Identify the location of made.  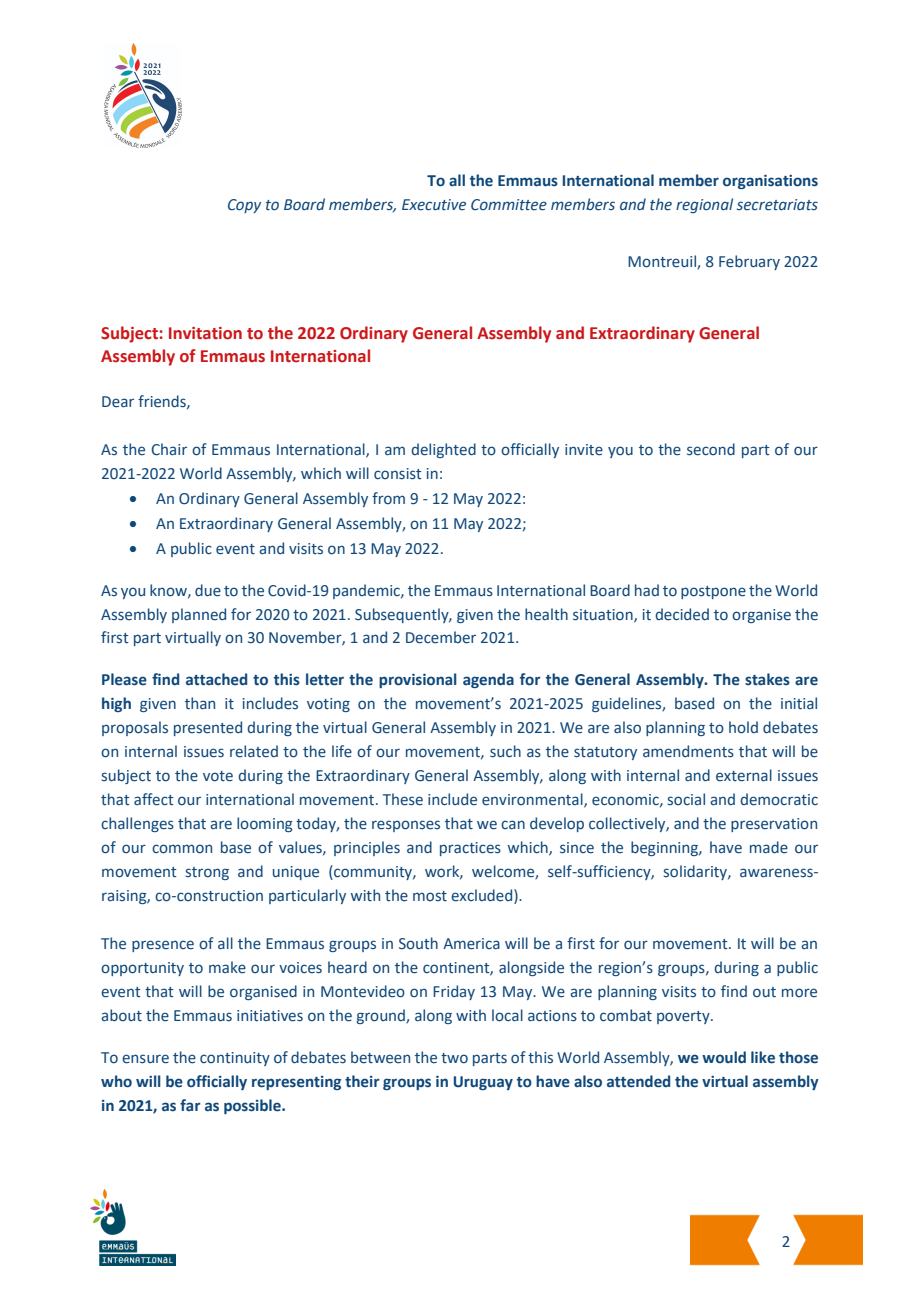
(769, 847).
